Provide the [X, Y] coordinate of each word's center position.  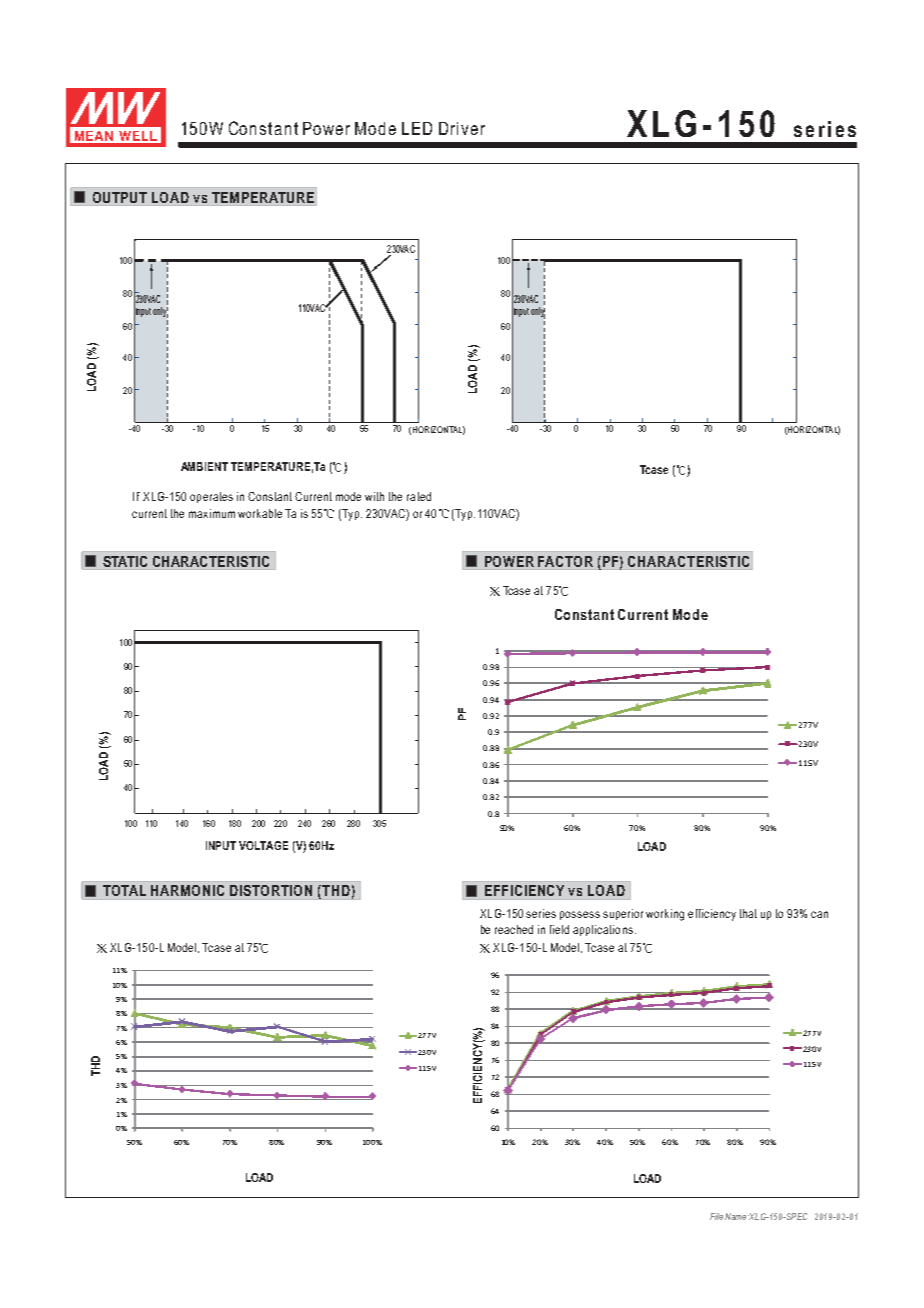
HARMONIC [187, 890]
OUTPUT [120, 197]
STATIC [125, 561]
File [716, 1216]
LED [417, 128]
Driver [462, 128]
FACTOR [565, 561]
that [748, 913]
